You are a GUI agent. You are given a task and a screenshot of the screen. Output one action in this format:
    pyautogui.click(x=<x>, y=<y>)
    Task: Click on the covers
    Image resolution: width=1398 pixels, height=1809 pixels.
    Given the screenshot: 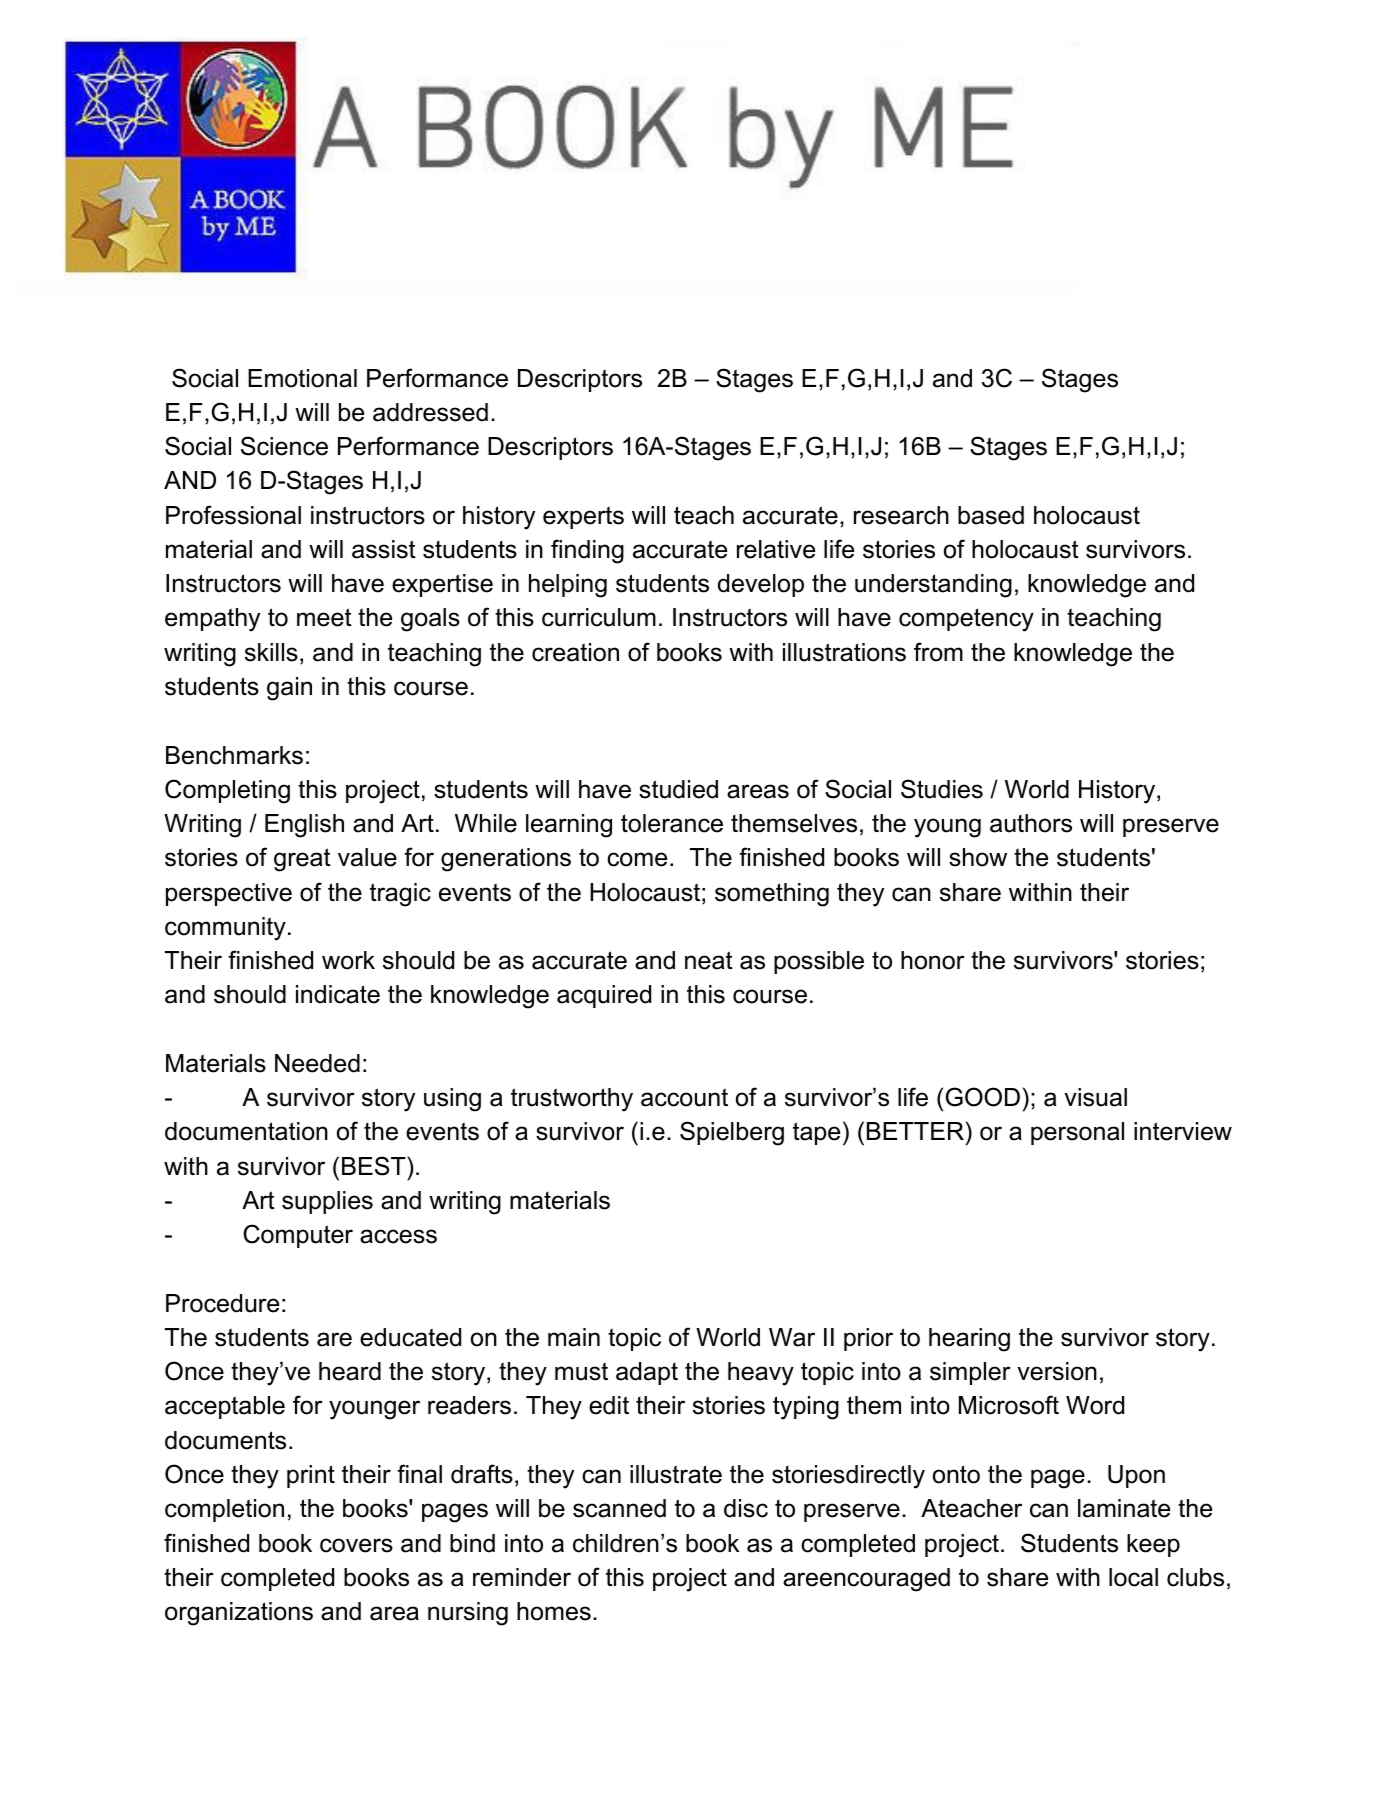 What is the action you would take?
    pyautogui.click(x=356, y=1545)
